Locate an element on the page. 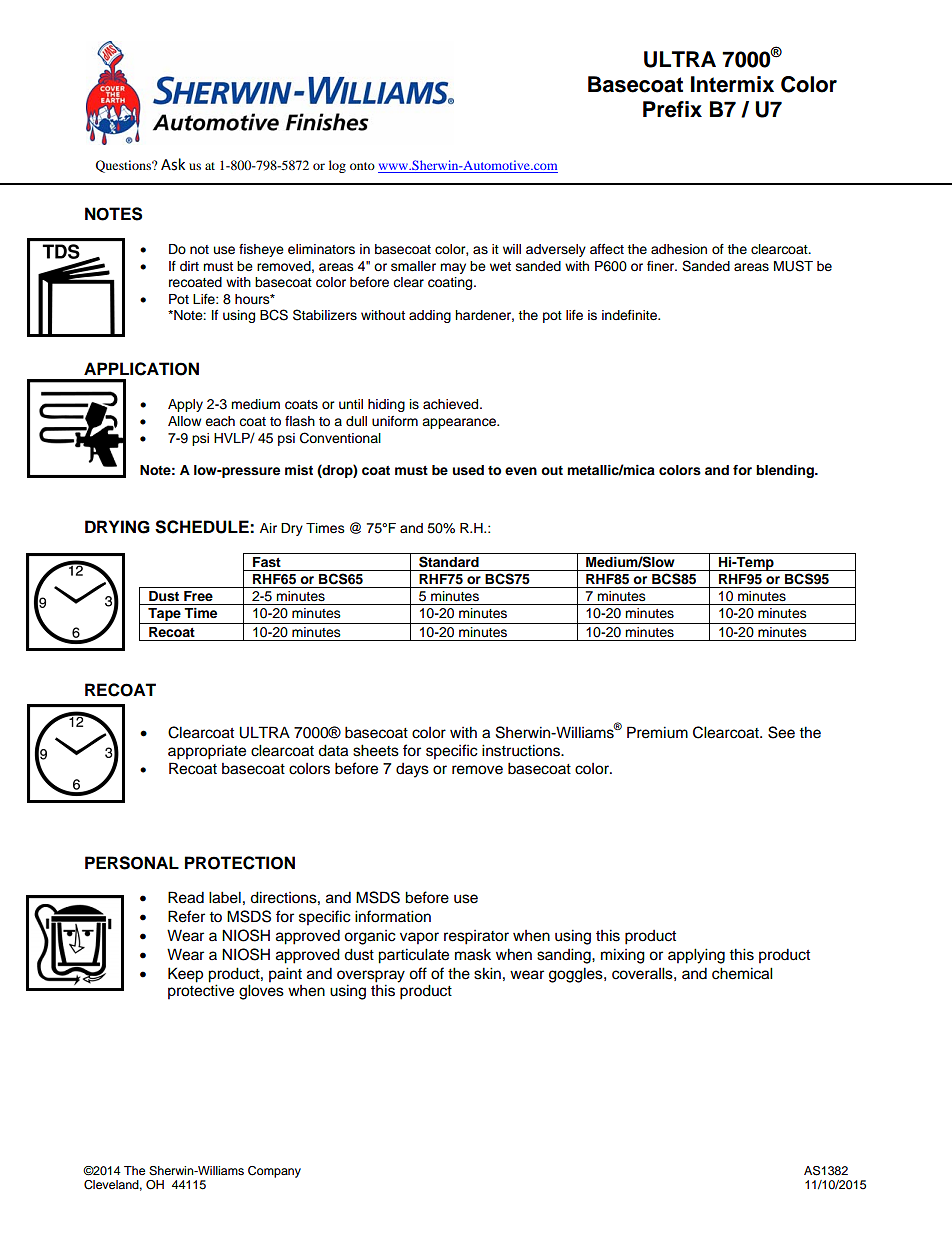  log is located at coordinates (337, 166).
